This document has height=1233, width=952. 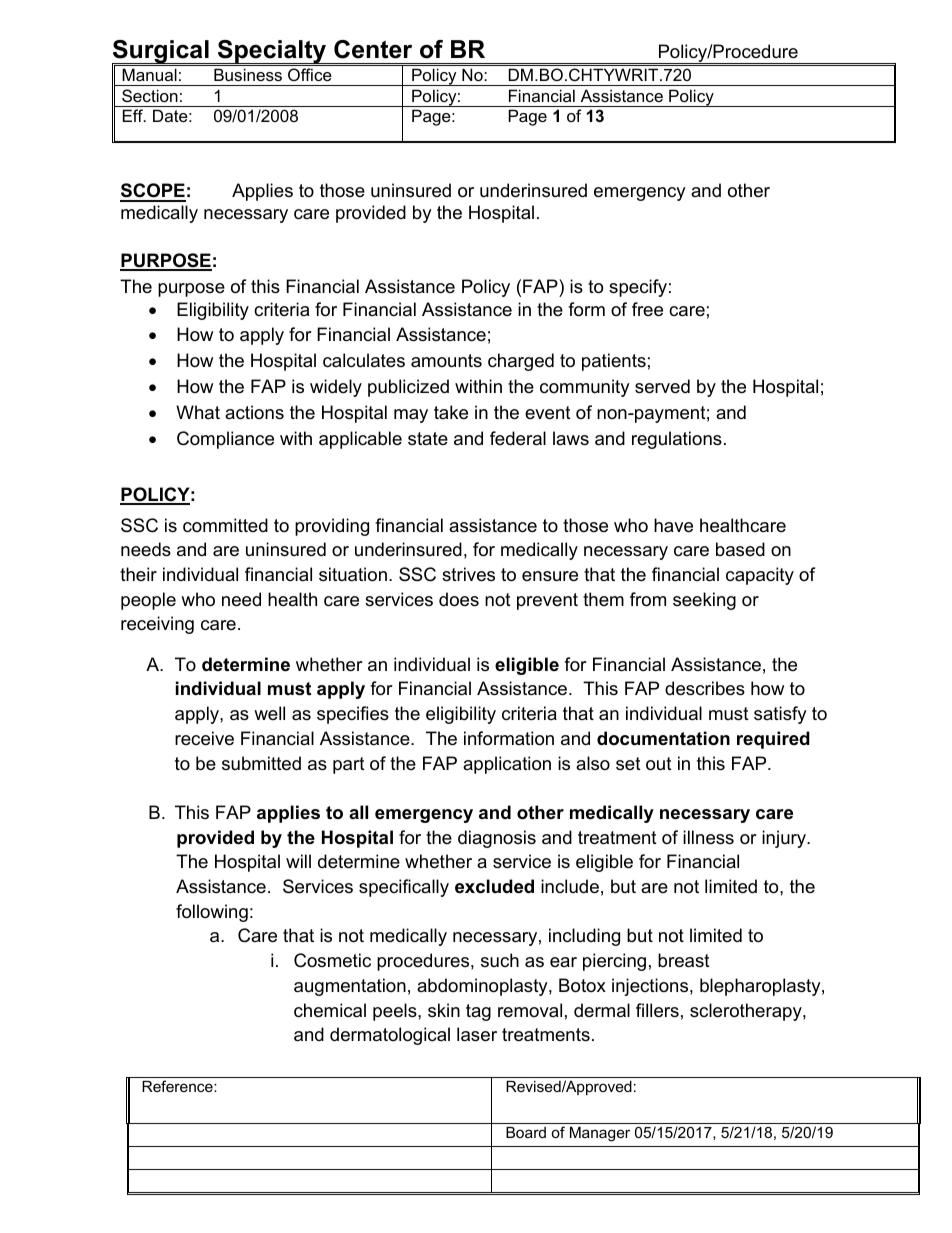 I want to click on Surgical, so click(x=161, y=53).
